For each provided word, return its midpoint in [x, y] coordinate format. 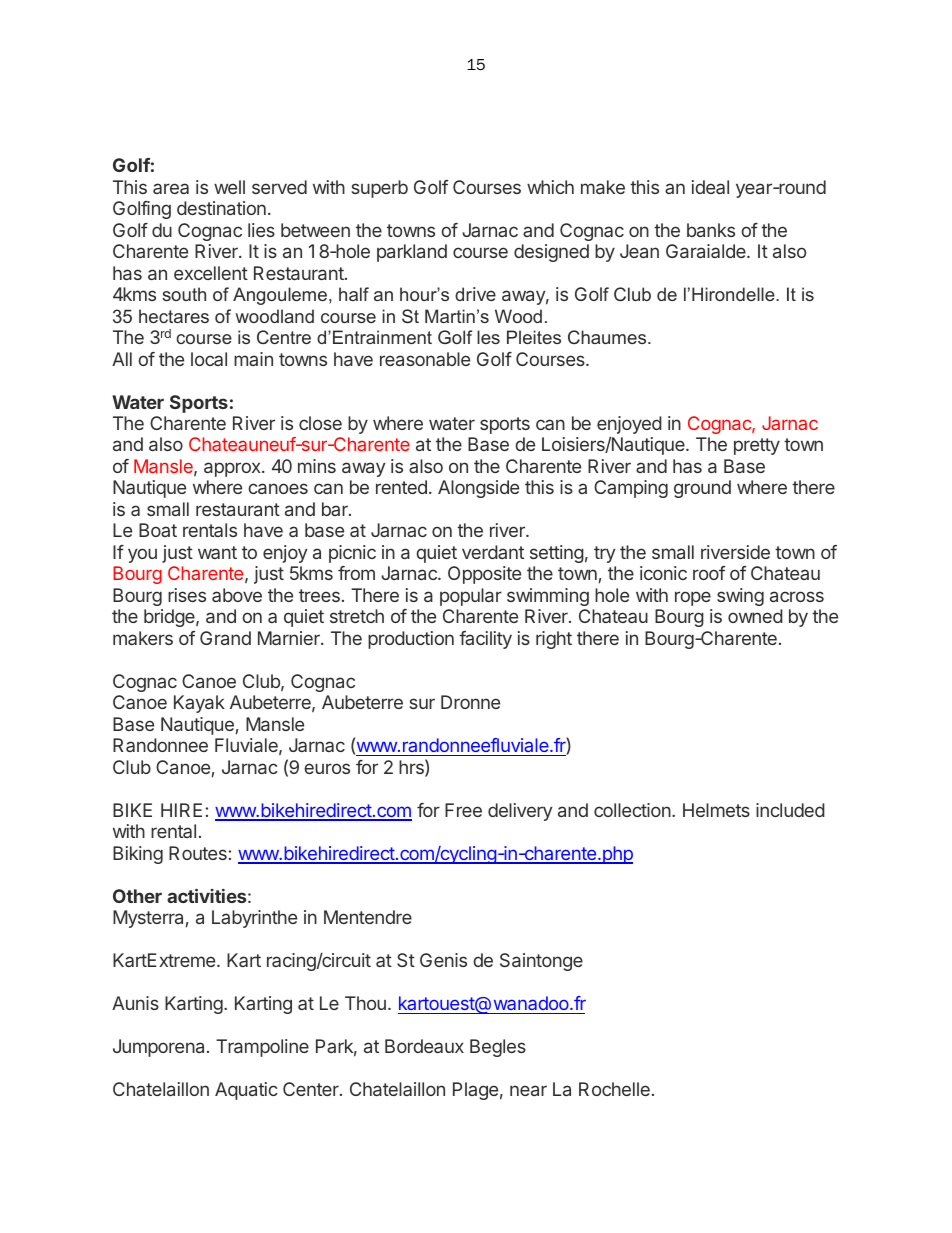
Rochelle [614, 1089]
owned [755, 616]
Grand [225, 638]
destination [221, 208]
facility [485, 640]
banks [711, 230]
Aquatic [246, 1091]
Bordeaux [424, 1046]
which [550, 187]
